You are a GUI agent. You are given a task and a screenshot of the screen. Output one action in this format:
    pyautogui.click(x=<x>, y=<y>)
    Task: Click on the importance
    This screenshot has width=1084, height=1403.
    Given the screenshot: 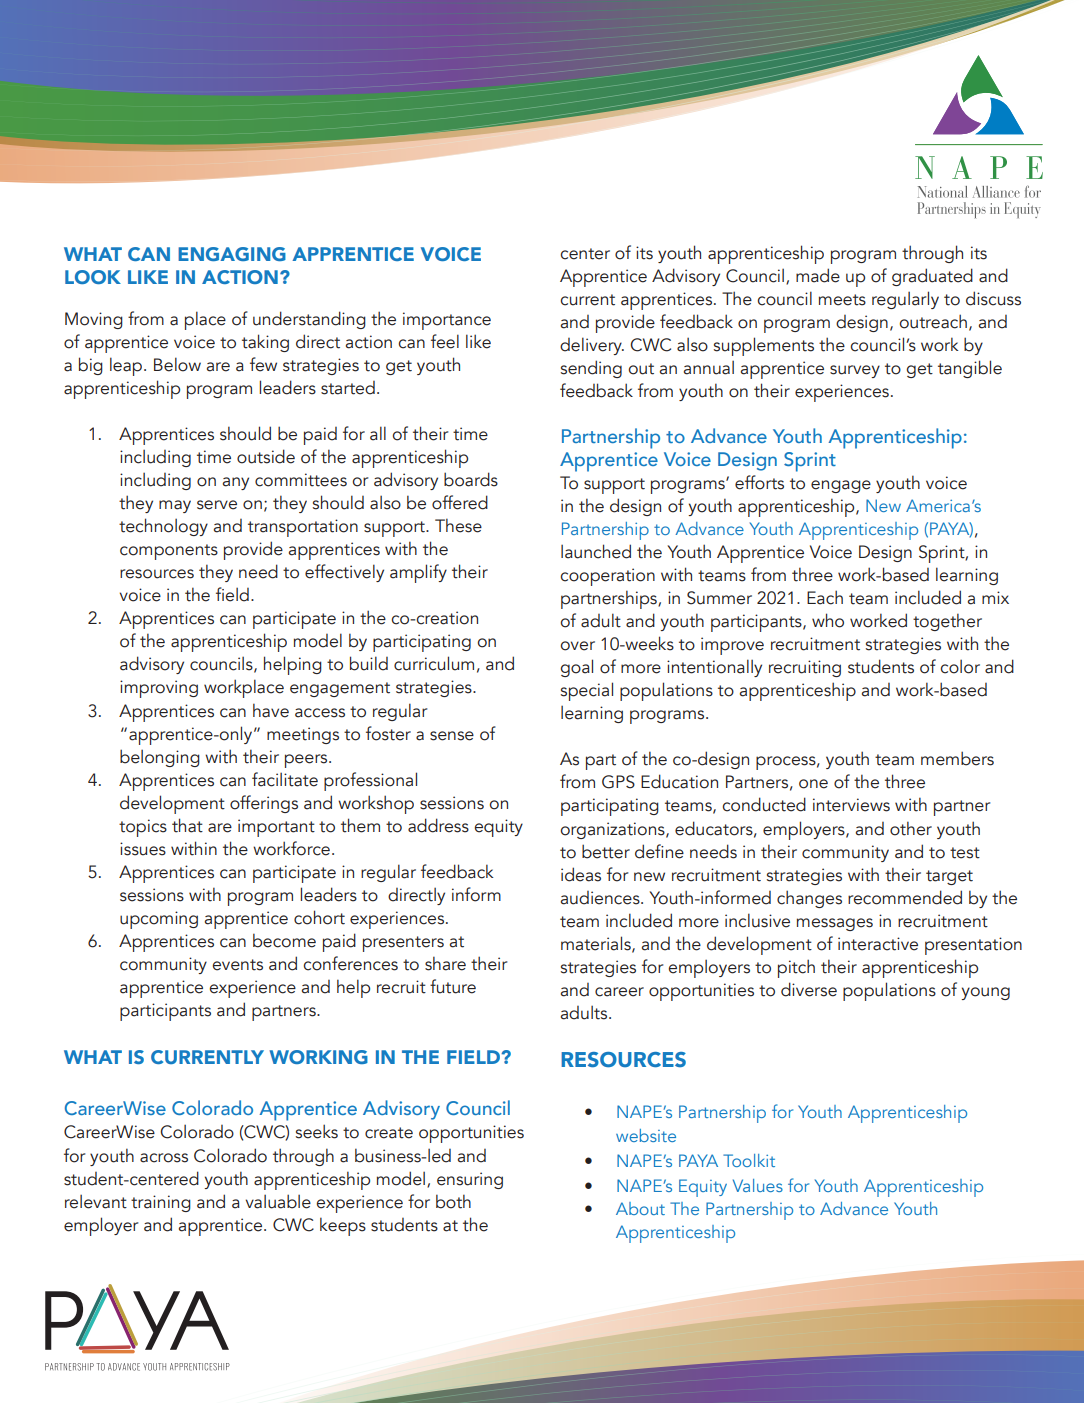 What is the action you would take?
    pyautogui.click(x=447, y=321)
